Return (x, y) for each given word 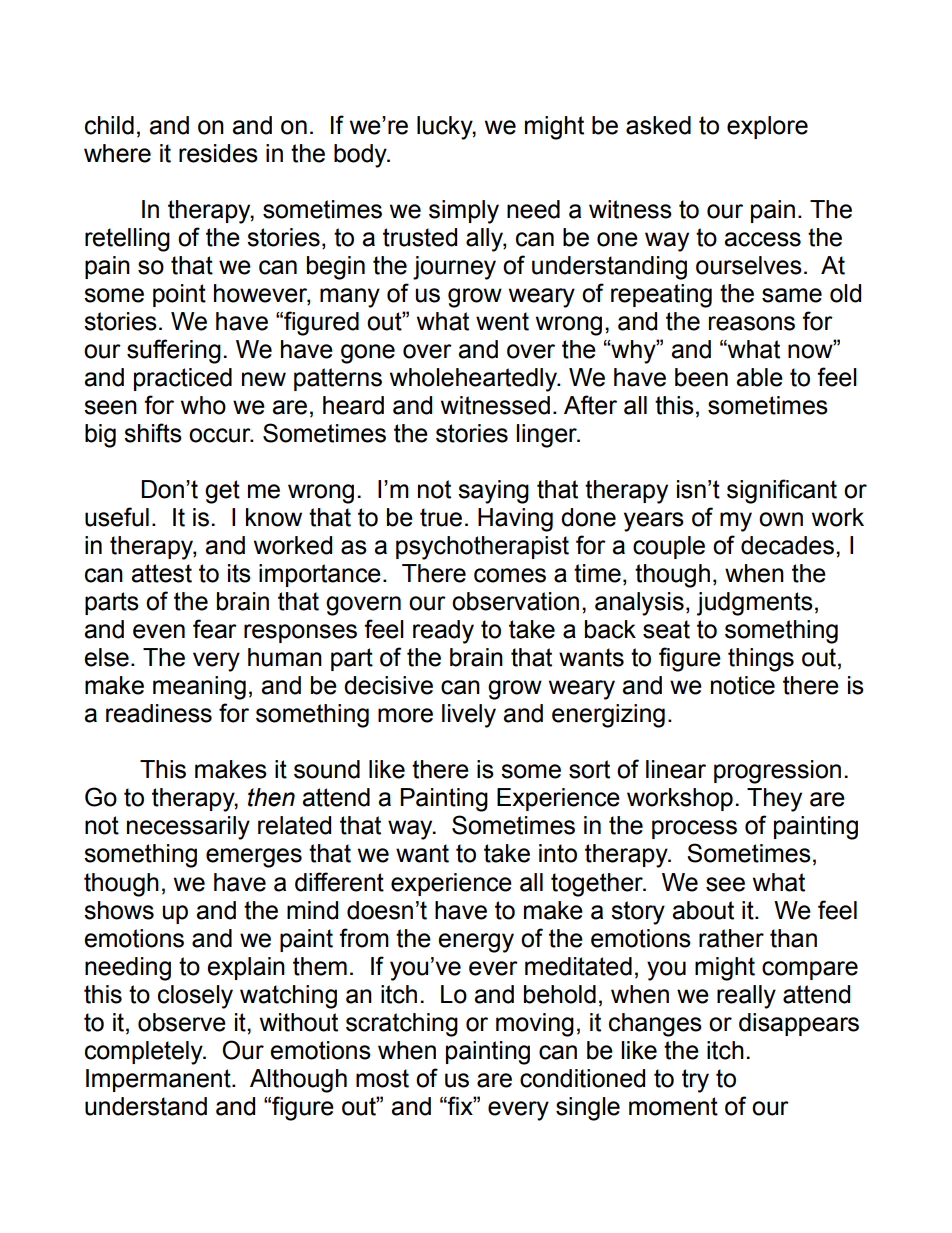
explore (767, 127)
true (441, 517)
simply (464, 212)
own (781, 519)
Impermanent (159, 1080)
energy (476, 943)
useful (117, 517)
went (502, 321)
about (703, 910)
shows (119, 910)
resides (218, 153)
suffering (174, 351)
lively (469, 716)
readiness (159, 713)
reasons (752, 323)
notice (743, 685)
